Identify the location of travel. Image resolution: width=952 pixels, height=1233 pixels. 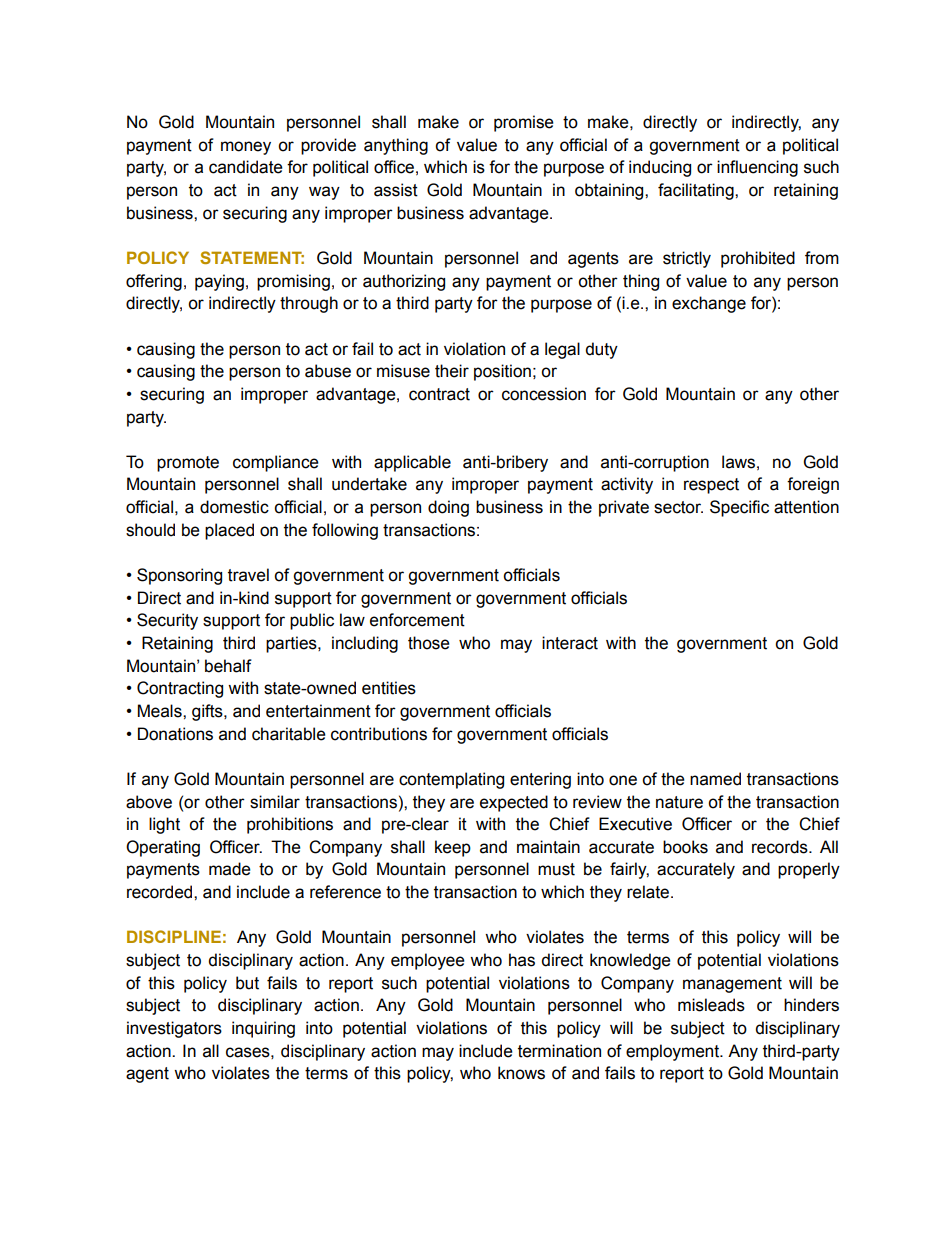
(248, 575).
